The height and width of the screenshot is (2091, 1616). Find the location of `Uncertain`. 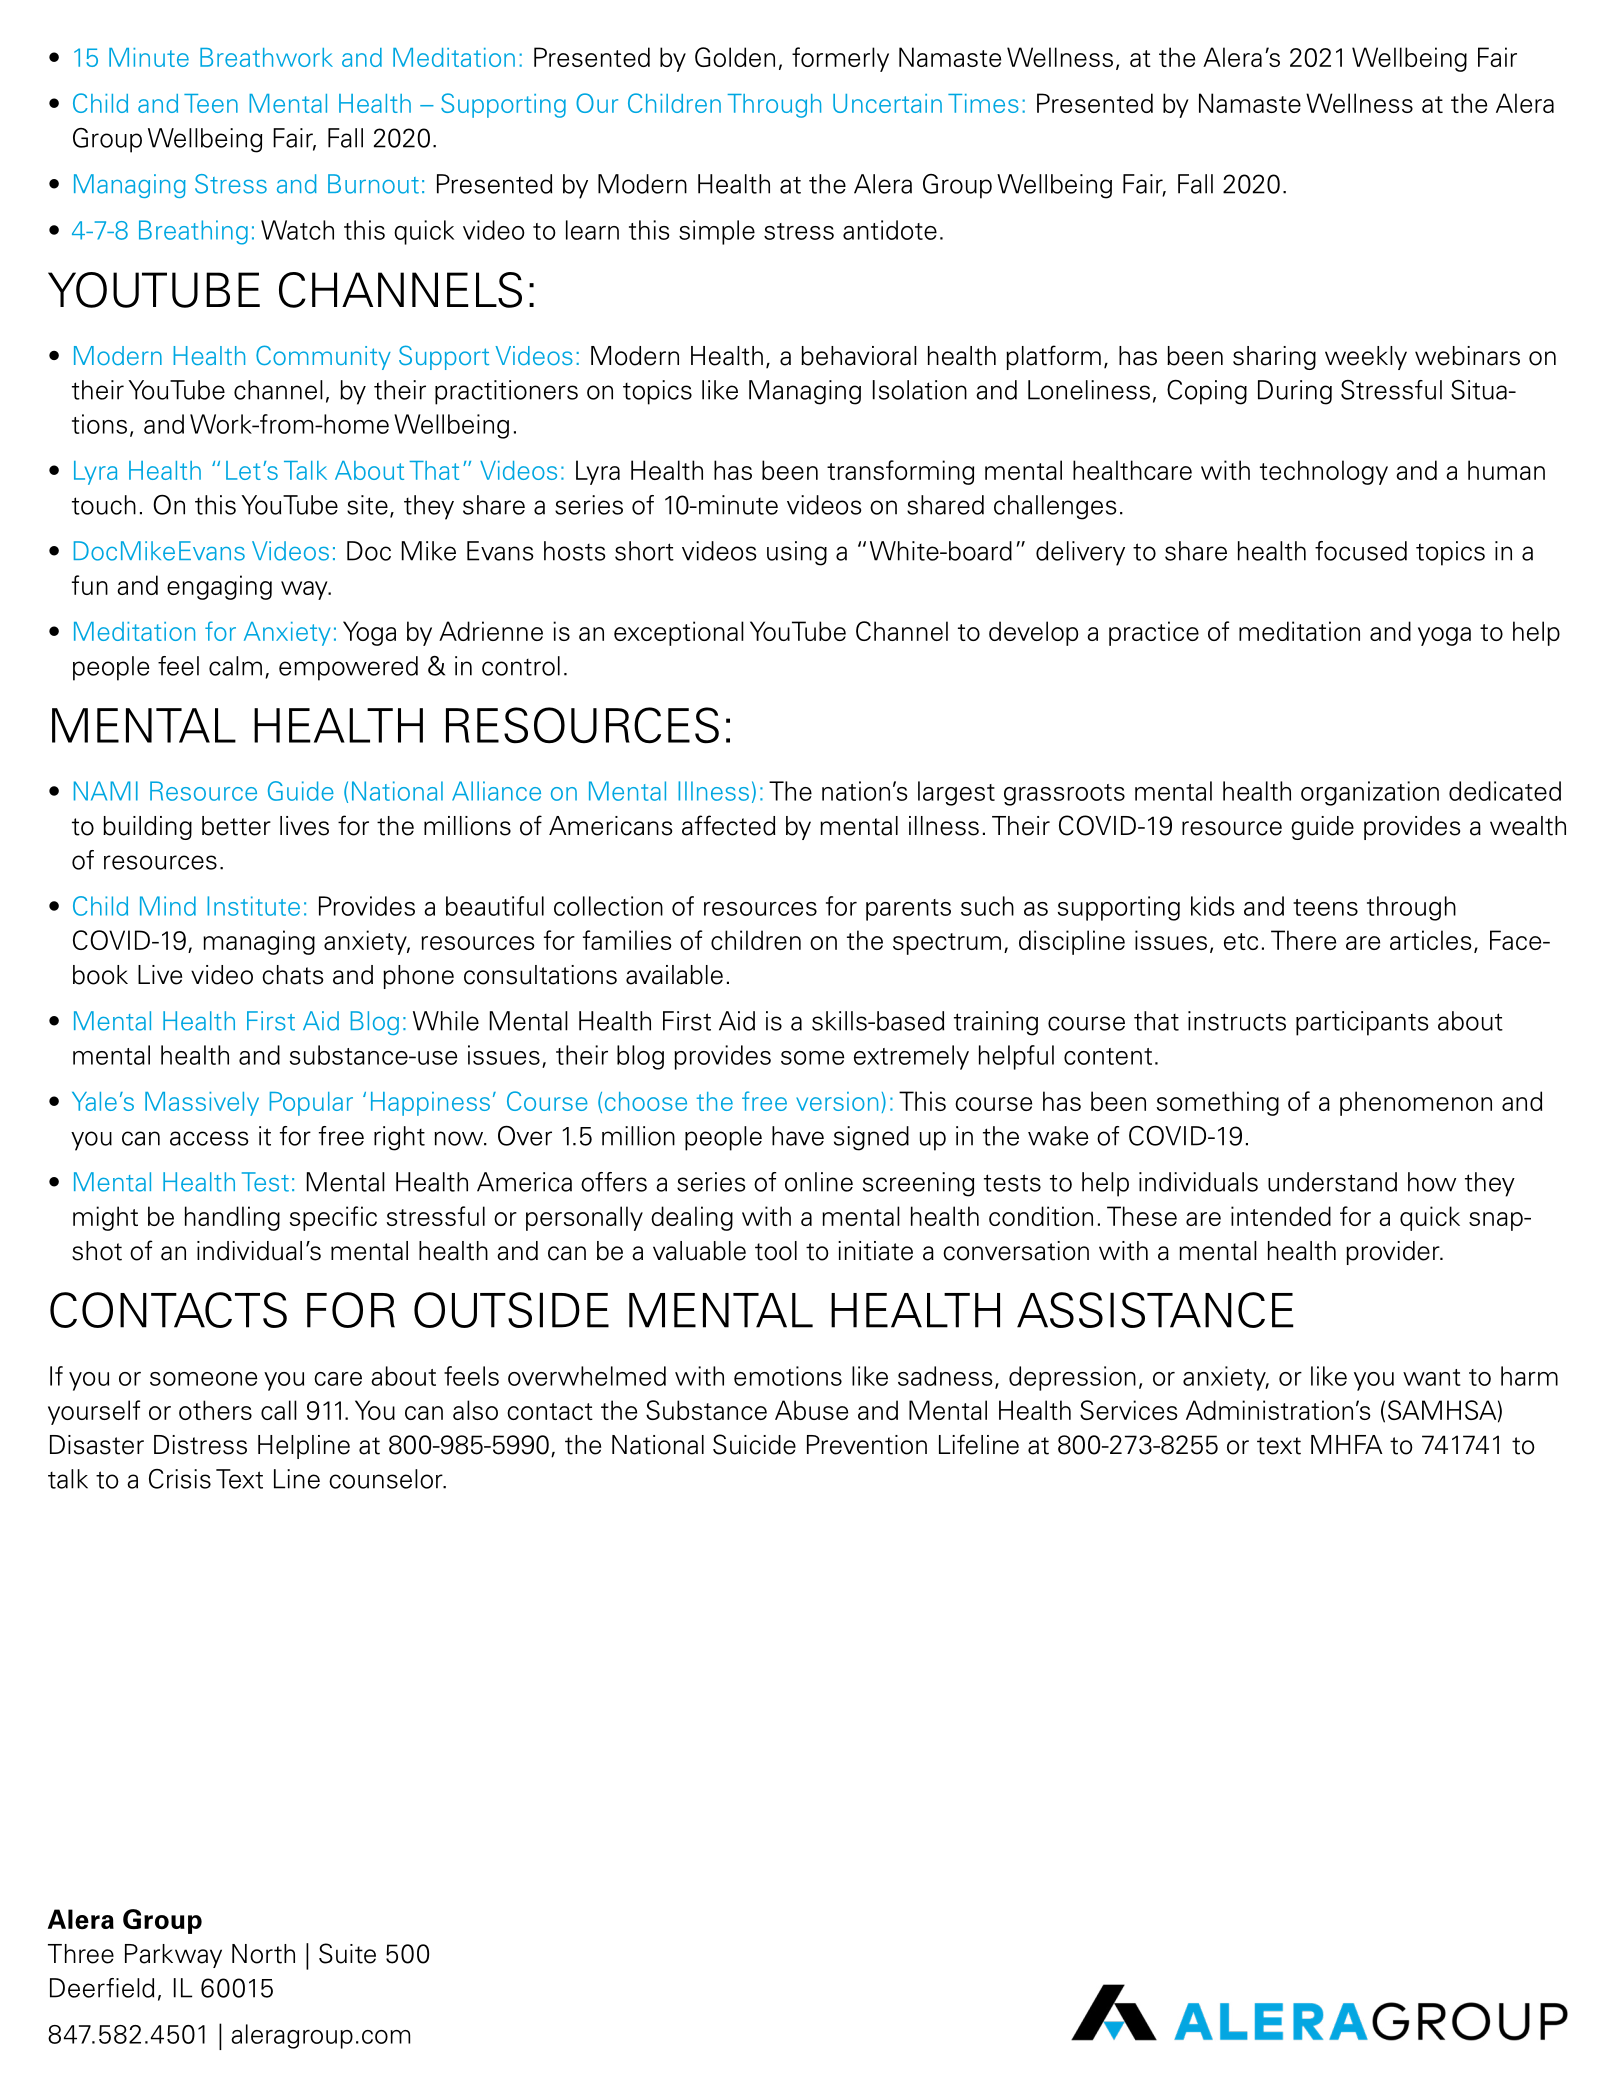

Uncertain is located at coordinates (887, 103).
